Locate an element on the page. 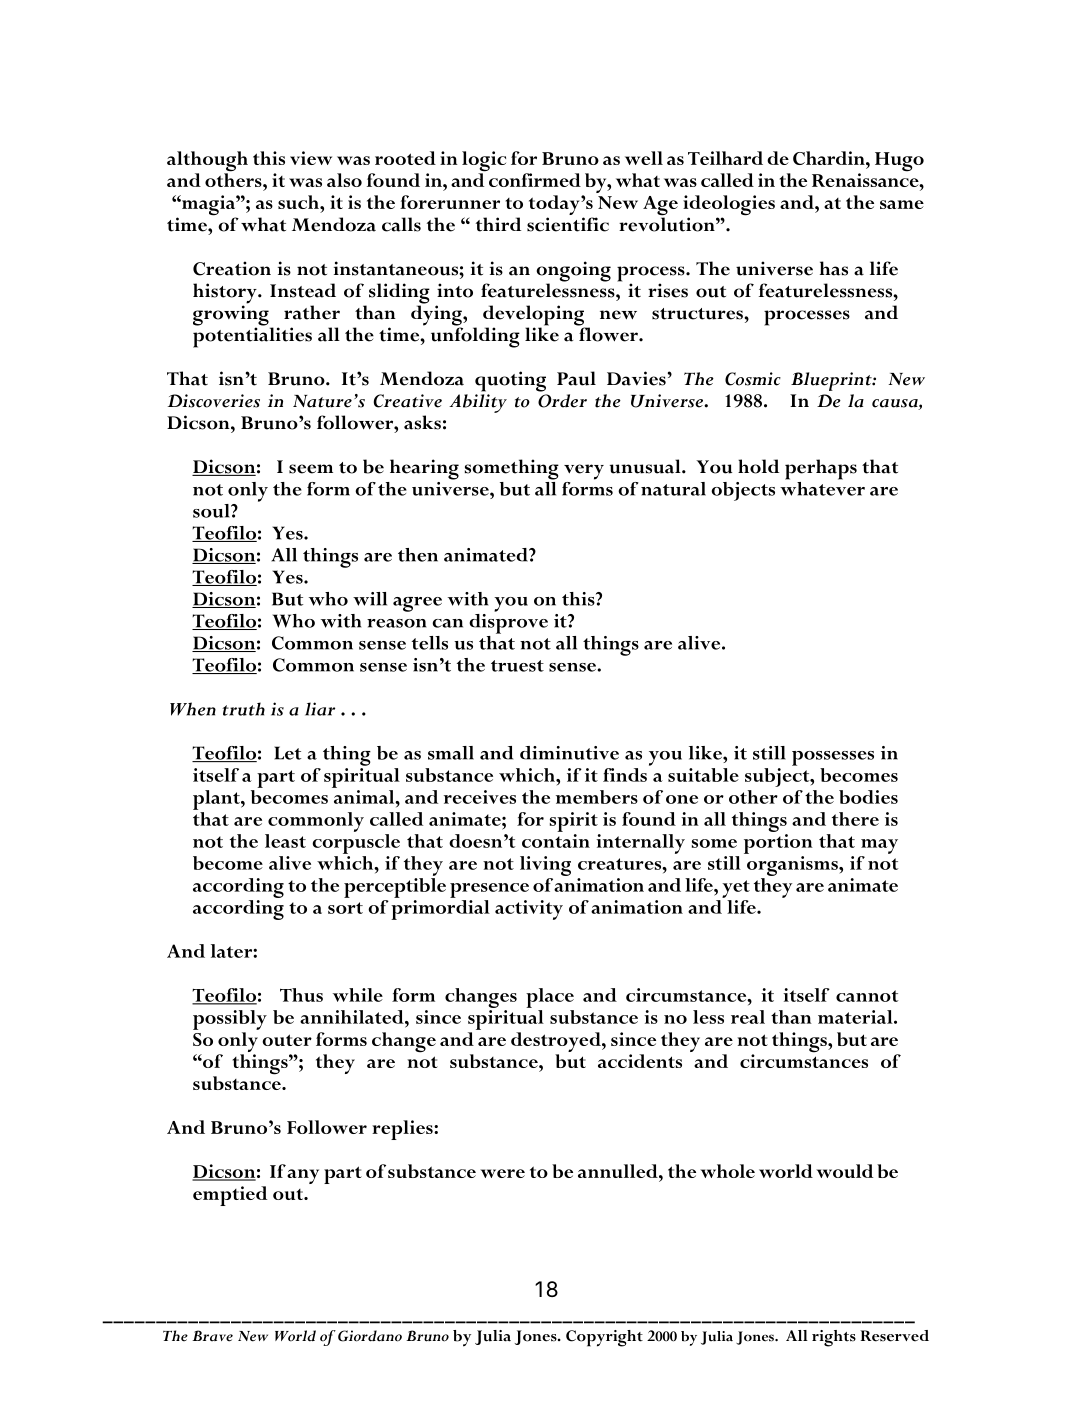 The height and width of the document is (1411, 1091). outer is located at coordinates (287, 1040).
